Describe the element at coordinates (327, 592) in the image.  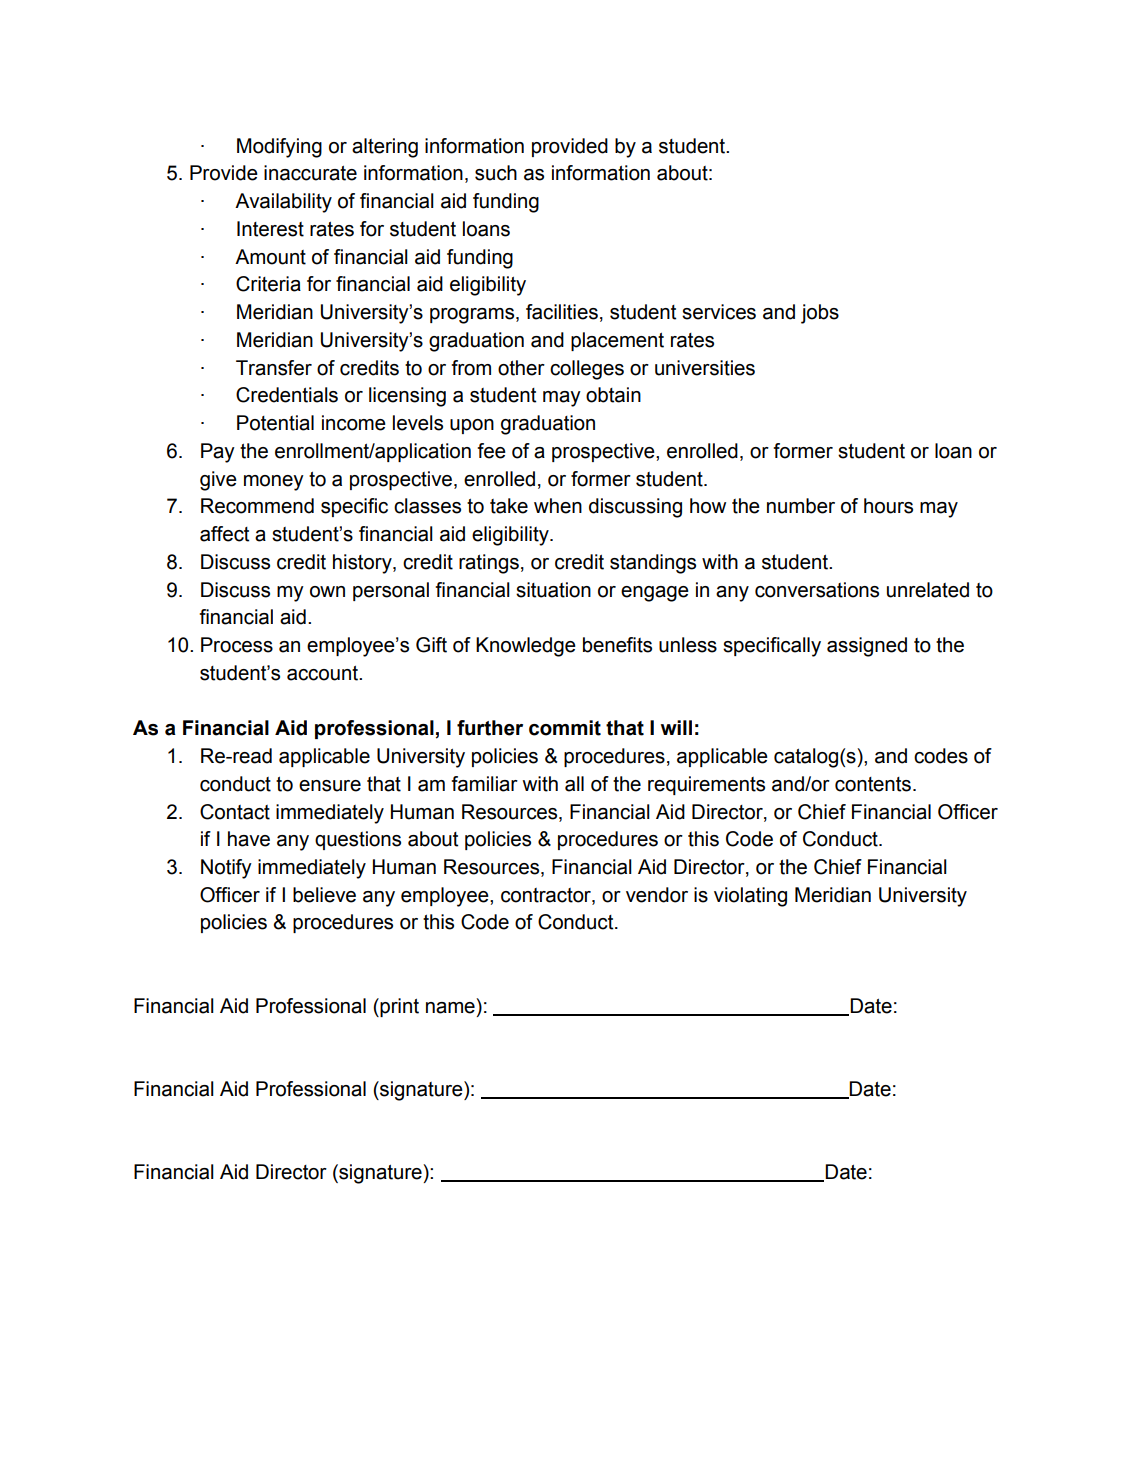
I see `own` at that location.
